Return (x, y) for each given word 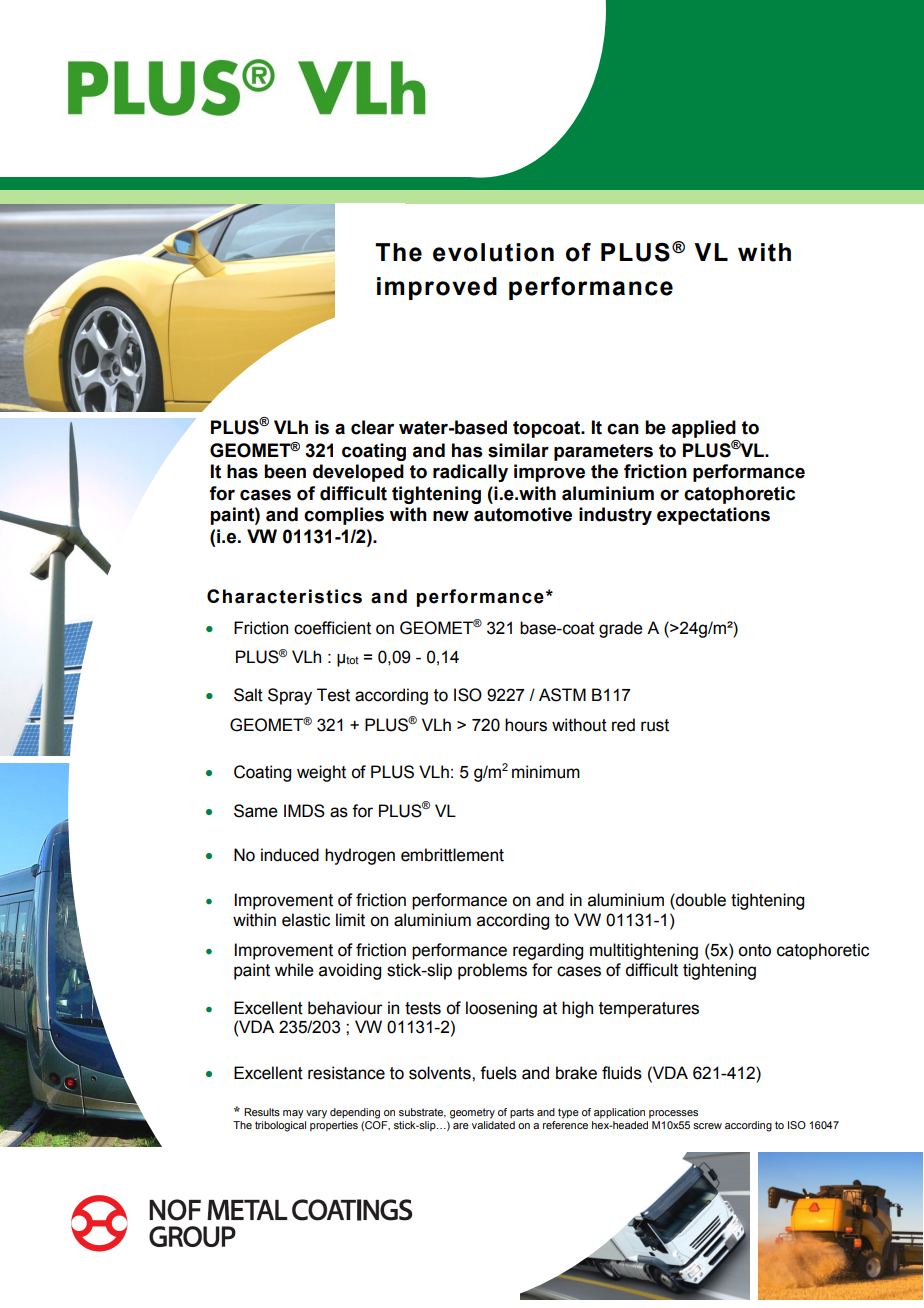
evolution (493, 252)
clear (372, 427)
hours (526, 725)
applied (704, 429)
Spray (290, 696)
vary (316, 1114)
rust (655, 725)
